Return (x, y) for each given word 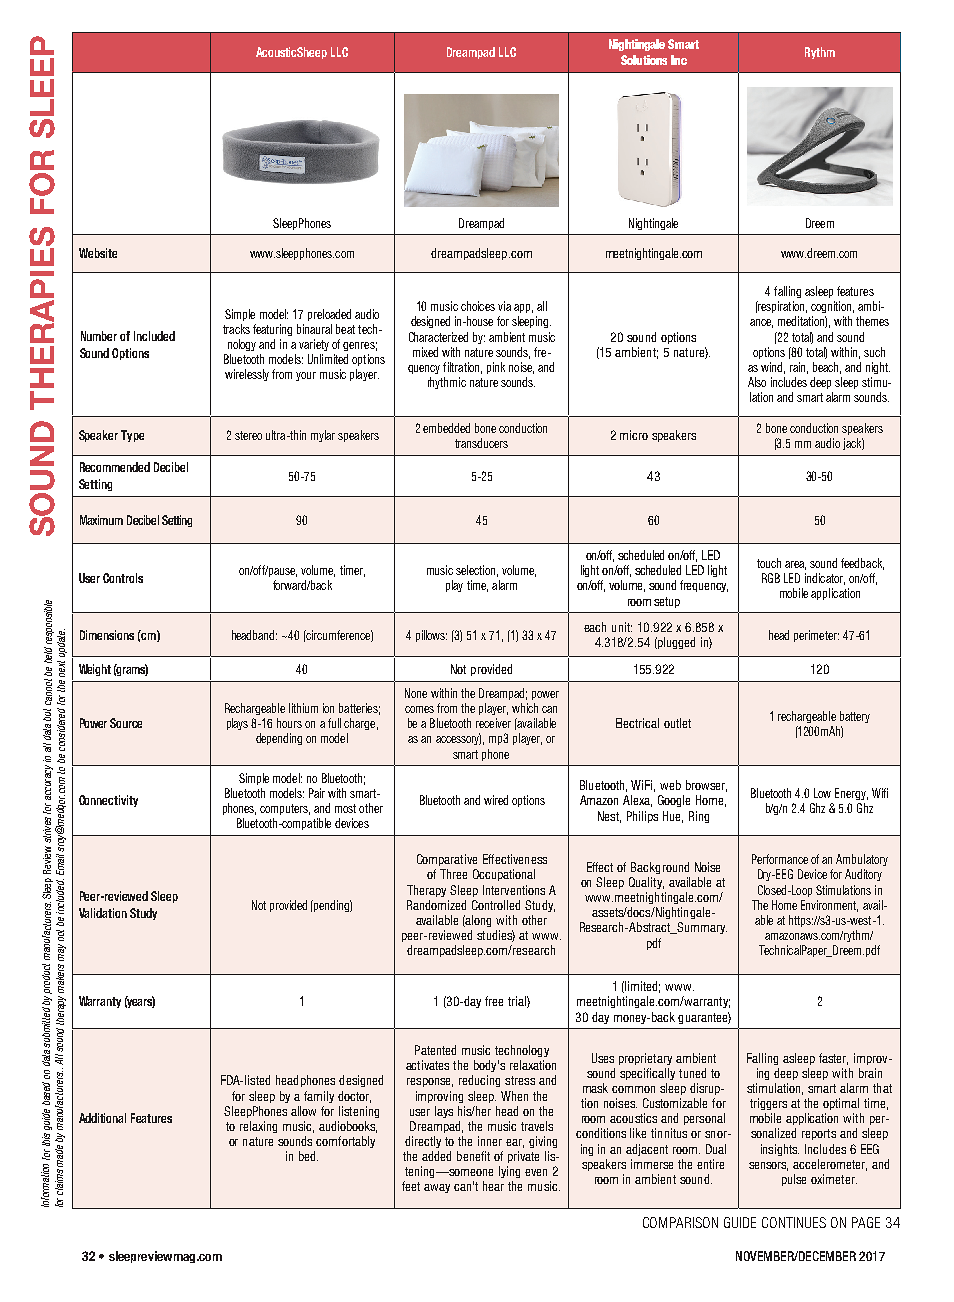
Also (757, 382)
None (416, 693)
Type (132, 436)
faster (833, 1059)
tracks (236, 329)
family (319, 1097)
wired (496, 800)
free (494, 1001)
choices (478, 306)
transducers (481, 443)
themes (872, 321)
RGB (771, 578)
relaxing (258, 1127)
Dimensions (107, 635)
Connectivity (108, 801)
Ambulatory (862, 860)
